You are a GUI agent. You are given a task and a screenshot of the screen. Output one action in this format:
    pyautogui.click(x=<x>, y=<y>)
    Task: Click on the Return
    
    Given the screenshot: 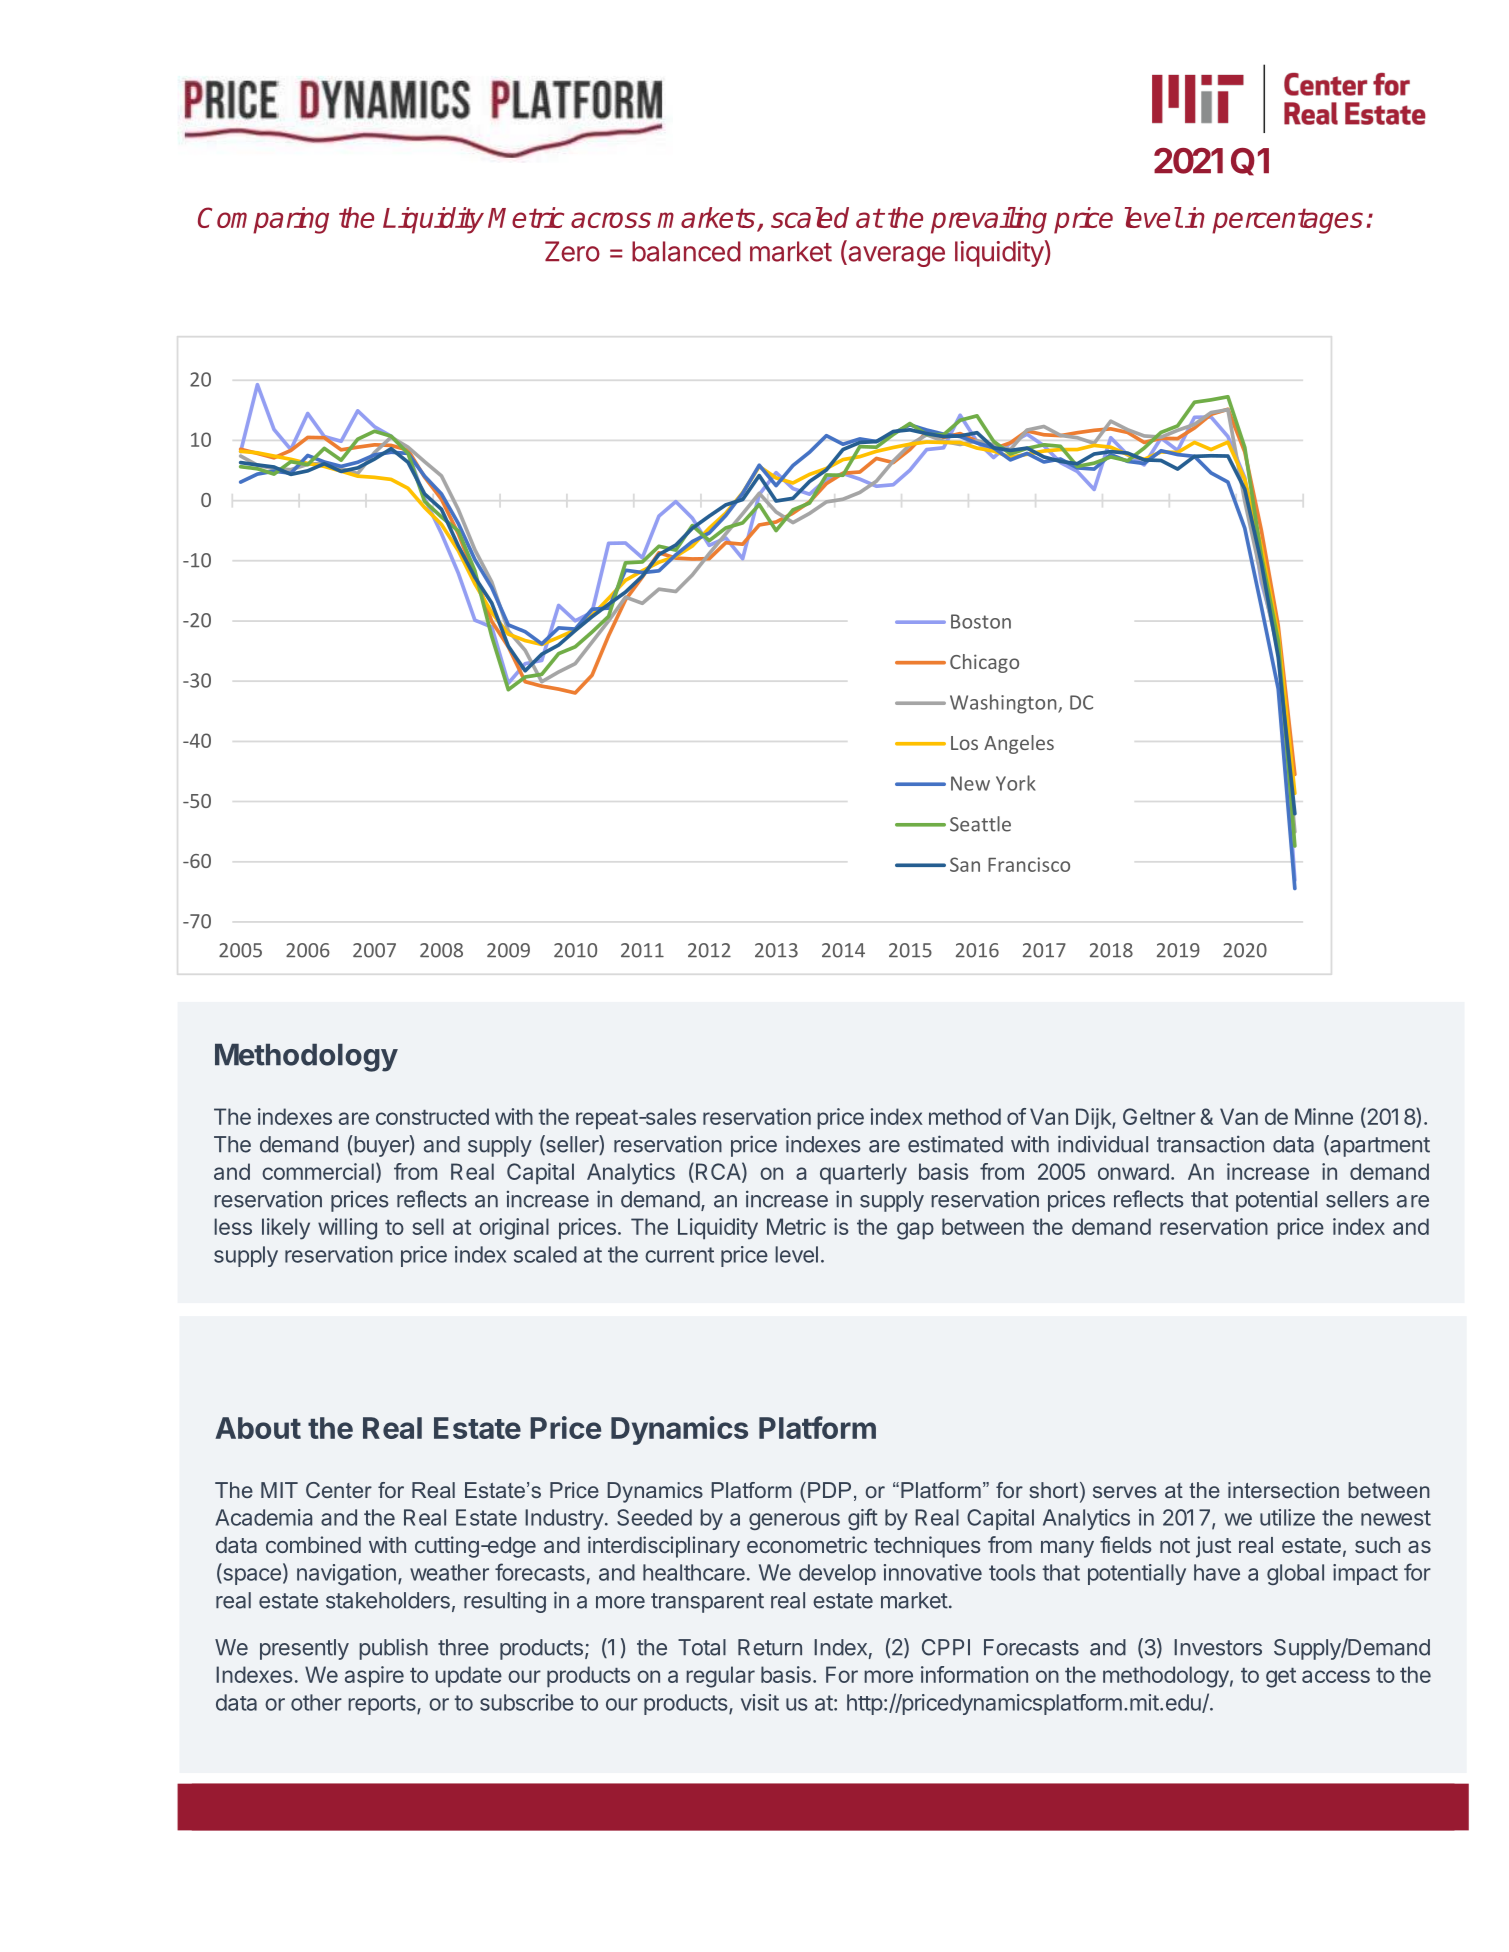 What is the action you would take?
    pyautogui.click(x=770, y=1647)
